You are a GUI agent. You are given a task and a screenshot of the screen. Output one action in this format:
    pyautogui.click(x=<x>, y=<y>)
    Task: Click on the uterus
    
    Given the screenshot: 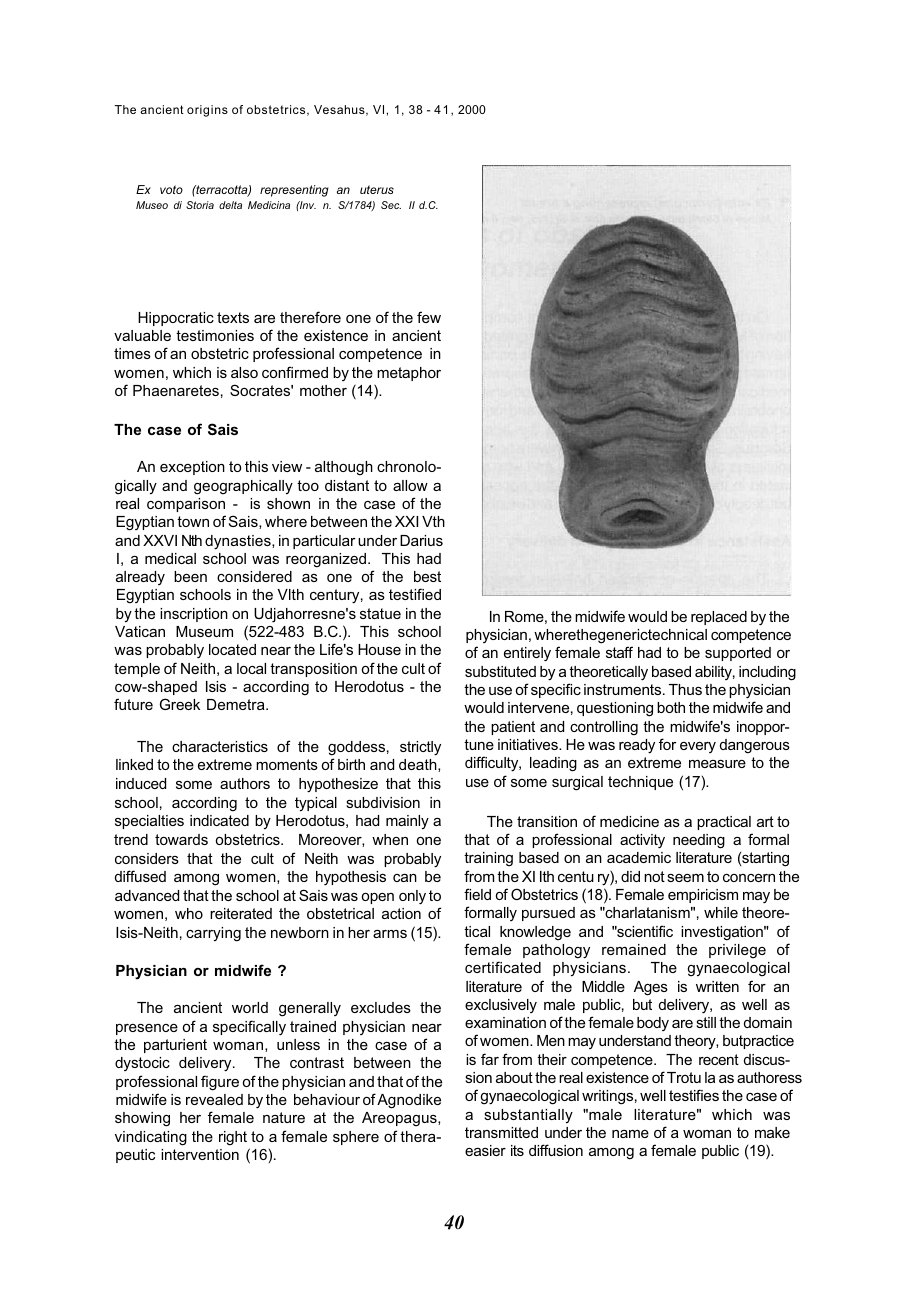 What is the action you would take?
    pyautogui.click(x=377, y=189)
